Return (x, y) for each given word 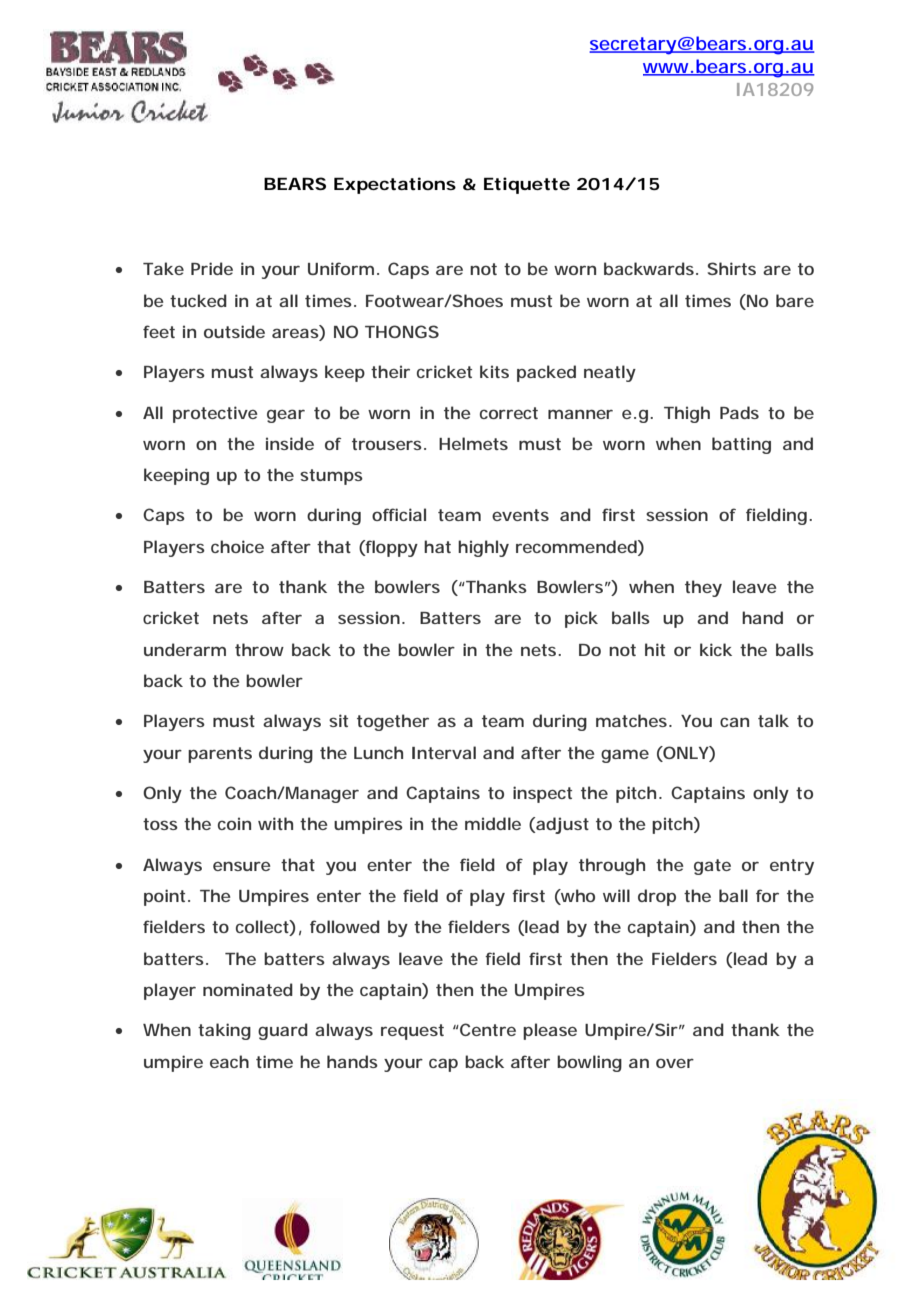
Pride (212, 268)
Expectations (395, 185)
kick (716, 649)
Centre (487, 1029)
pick (581, 619)
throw (259, 649)
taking (224, 1031)
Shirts (731, 268)
